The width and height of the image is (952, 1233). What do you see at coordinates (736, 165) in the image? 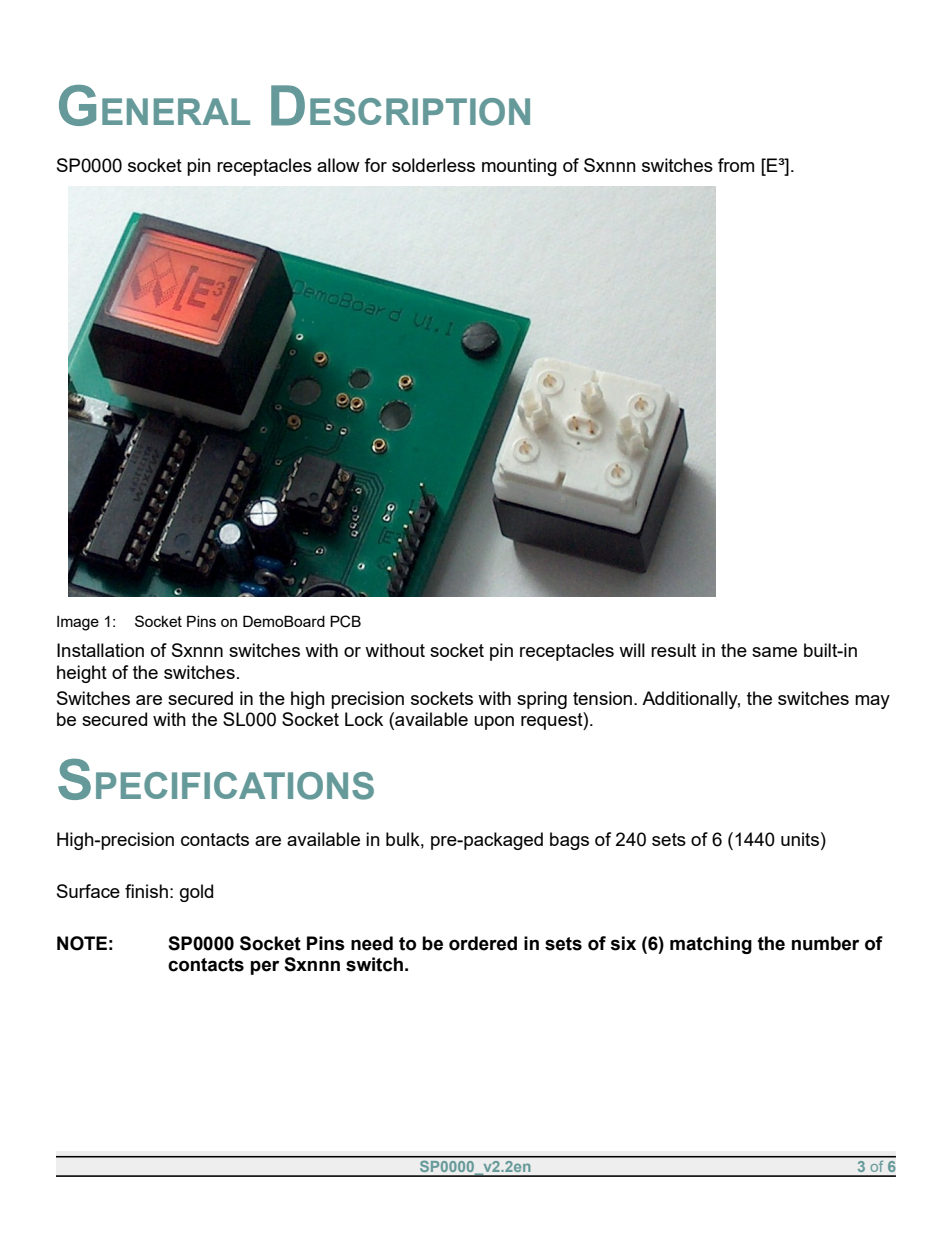
I see `from` at bounding box center [736, 165].
